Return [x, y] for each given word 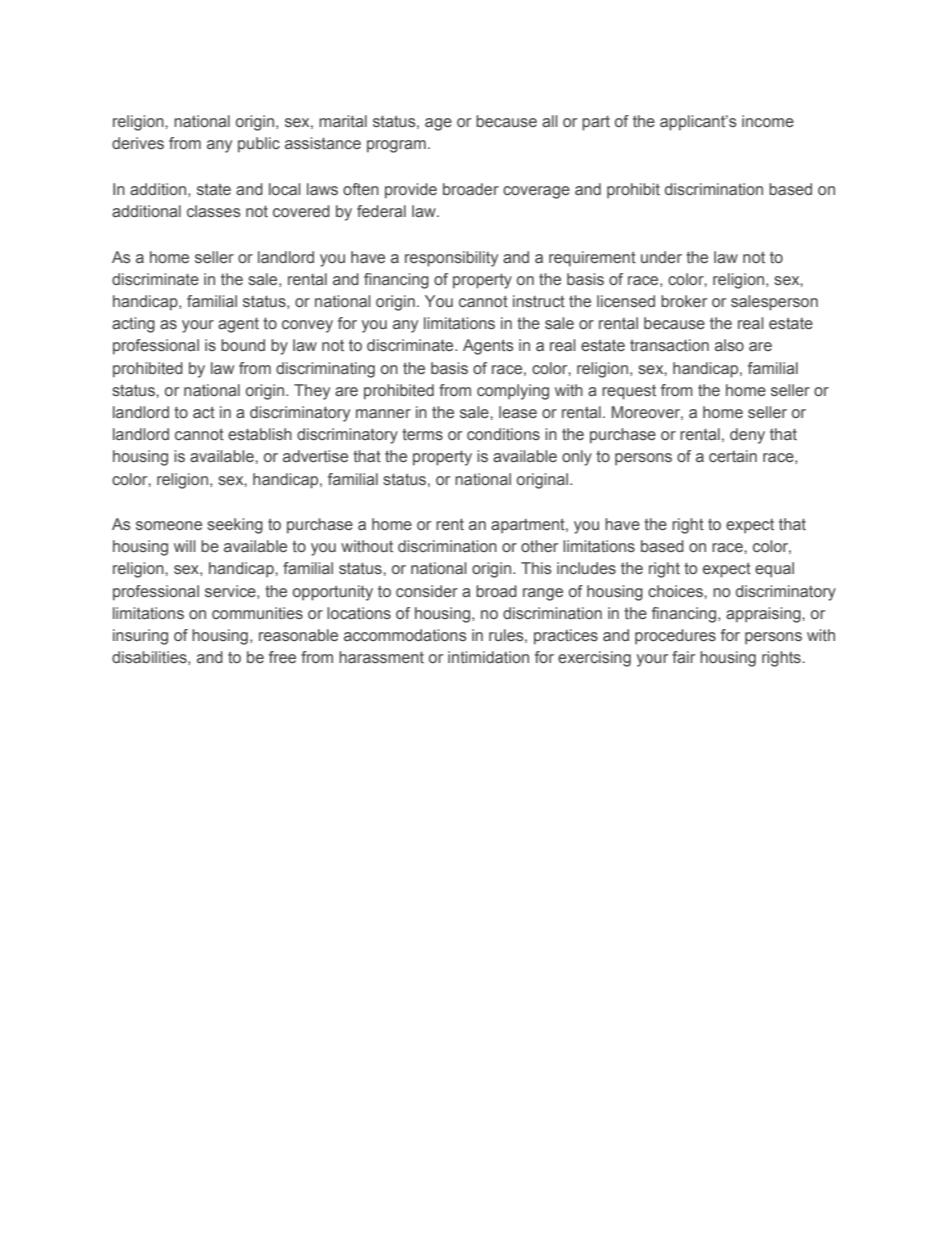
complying [513, 392]
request [629, 392]
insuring [140, 637]
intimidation [488, 657]
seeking [235, 526]
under [661, 257]
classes [214, 211]
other [539, 546]
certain [733, 456]
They [312, 392]
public [259, 145]
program [396, 146]
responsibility [451, 259]
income [768, 121]
